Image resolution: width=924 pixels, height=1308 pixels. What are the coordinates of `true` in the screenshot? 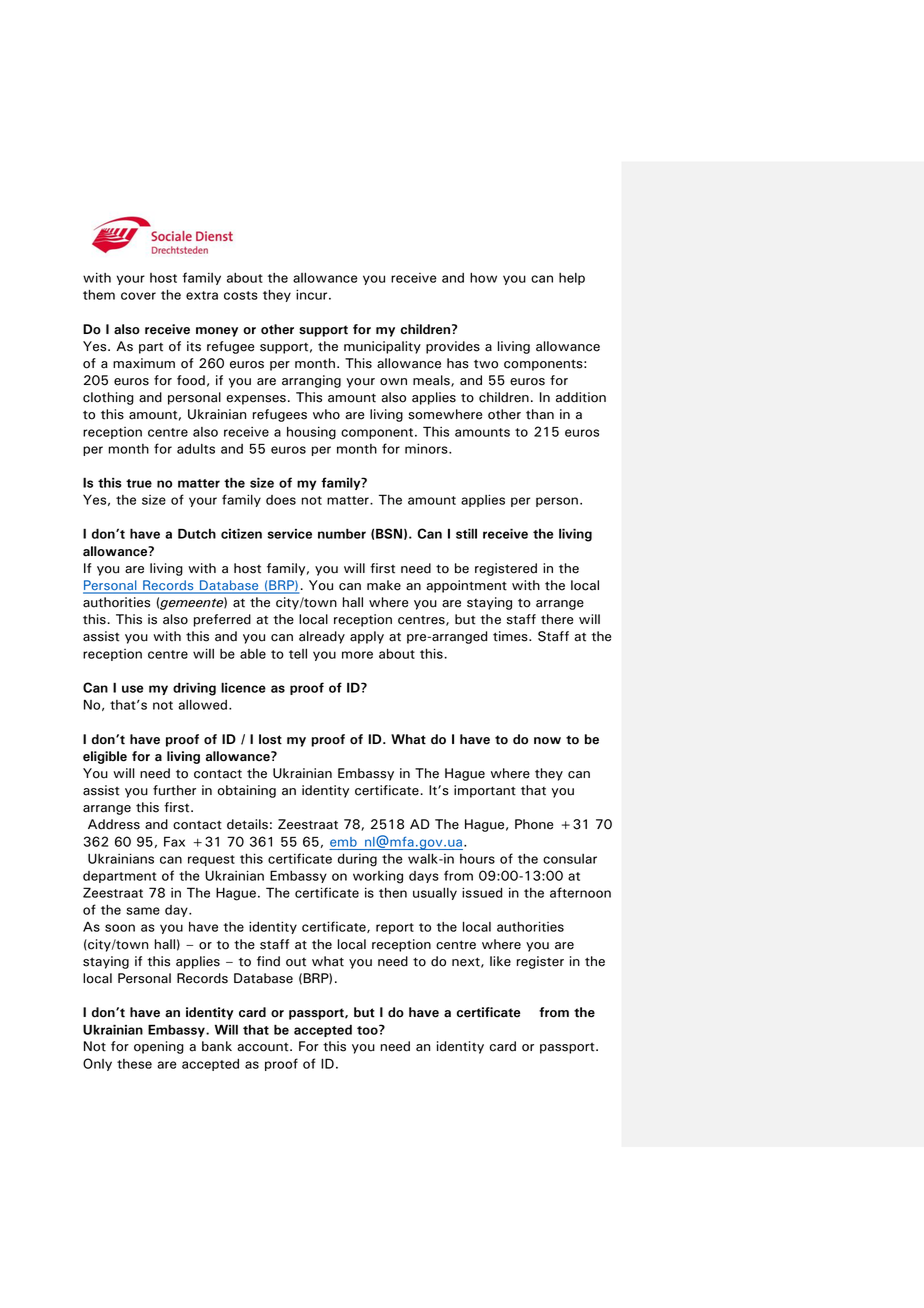 It's located at (139, 483).
